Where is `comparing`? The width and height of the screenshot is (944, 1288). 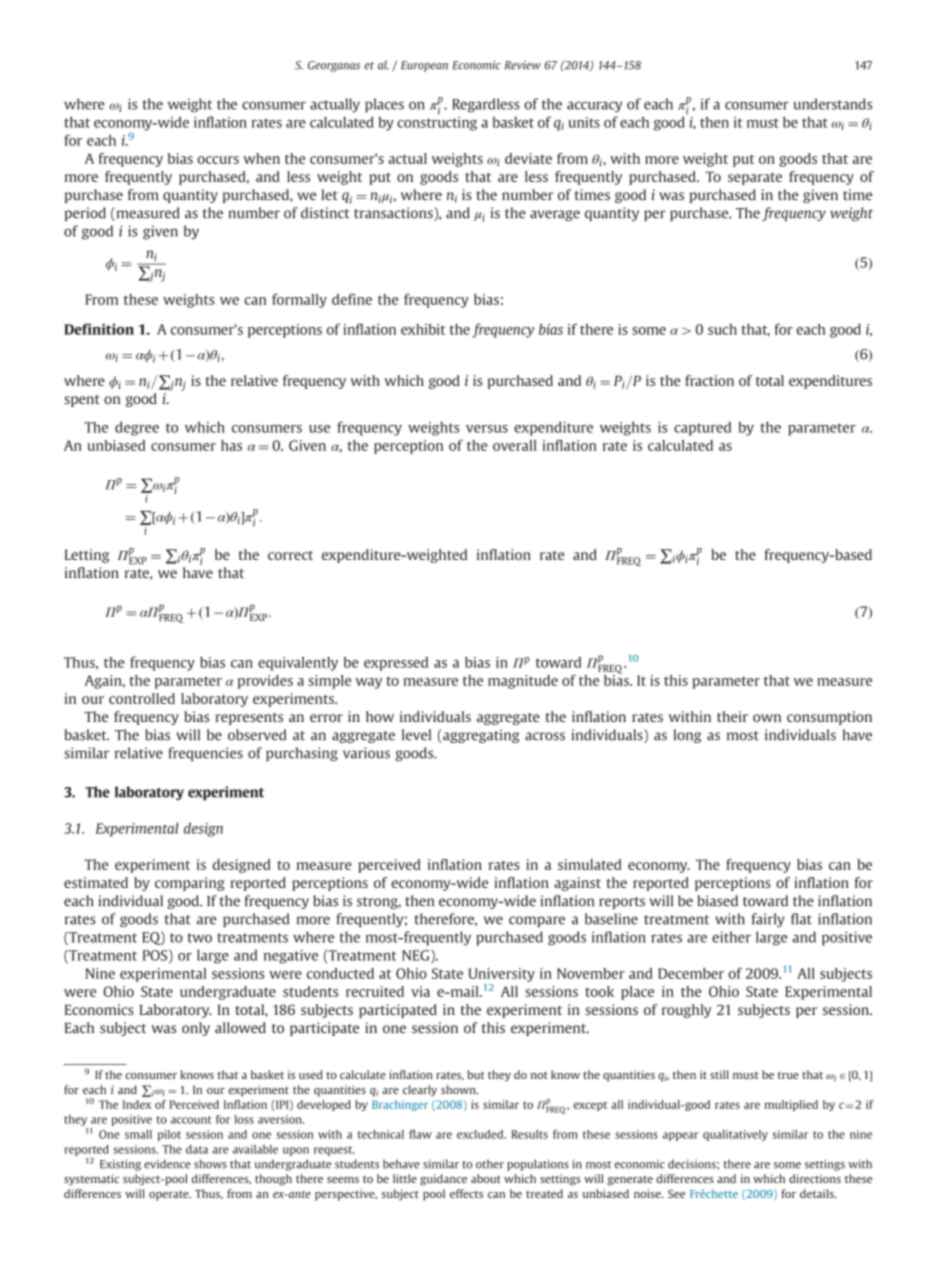
comparing is located at coordinates (190, 884).
